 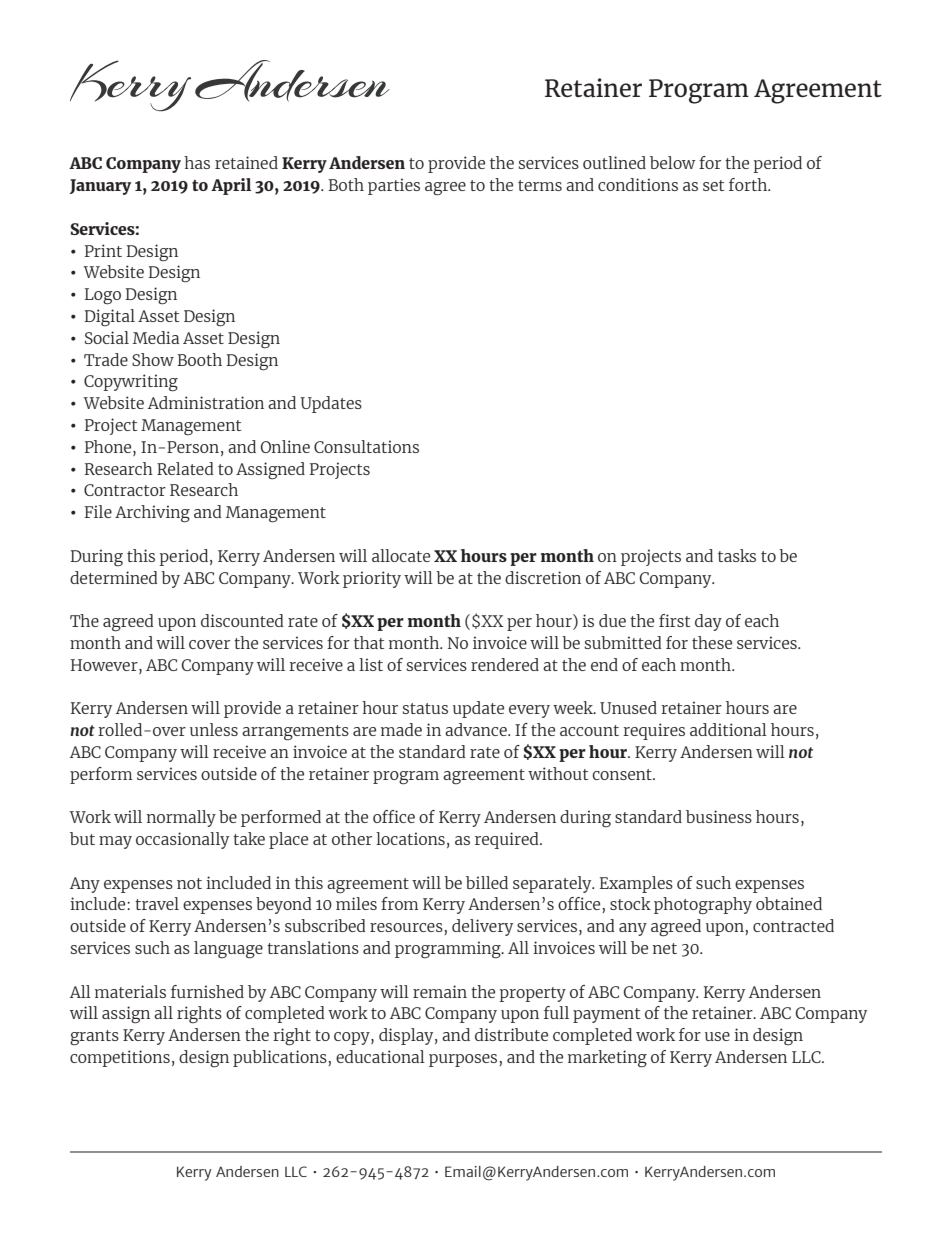 What do you see at coordinates (749, 184) in the image?
I see `forth` at bounding box center [749, 184].
